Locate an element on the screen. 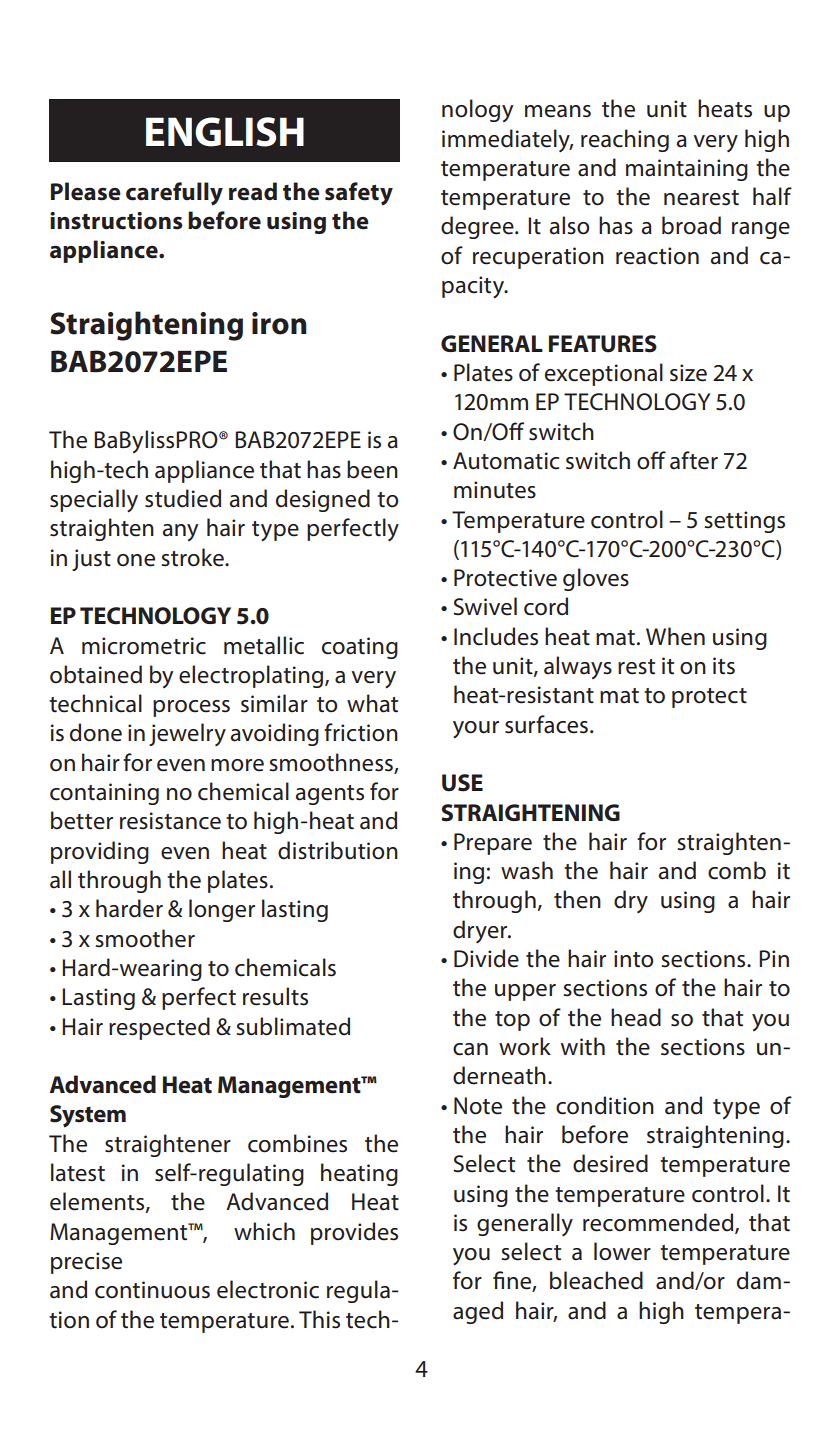 This screenshot has width=840, height=1434. into is located at coordinates (633, 959).
